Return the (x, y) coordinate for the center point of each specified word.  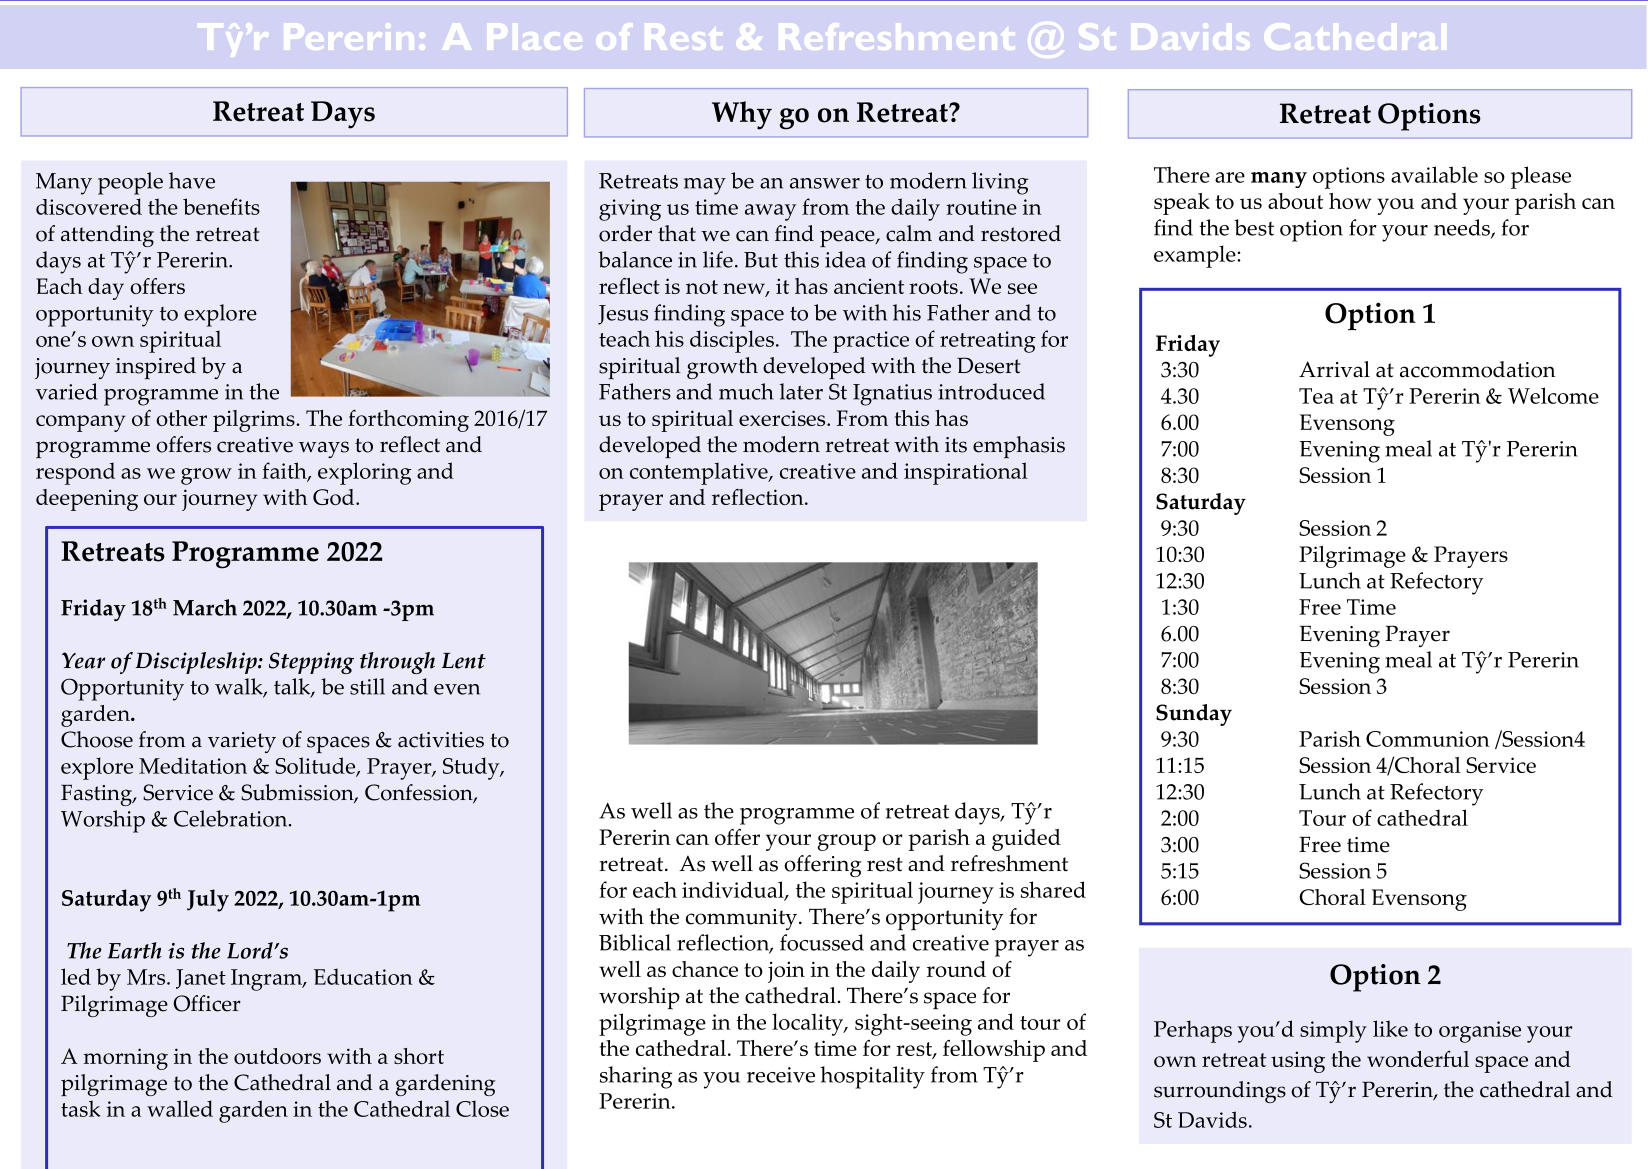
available (1434, 174)
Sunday (1194, 715)
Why (742, 115)
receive (781, 1075)
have (192, 180)
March (205, 607)
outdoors (277, 1056)
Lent (464, 661)
